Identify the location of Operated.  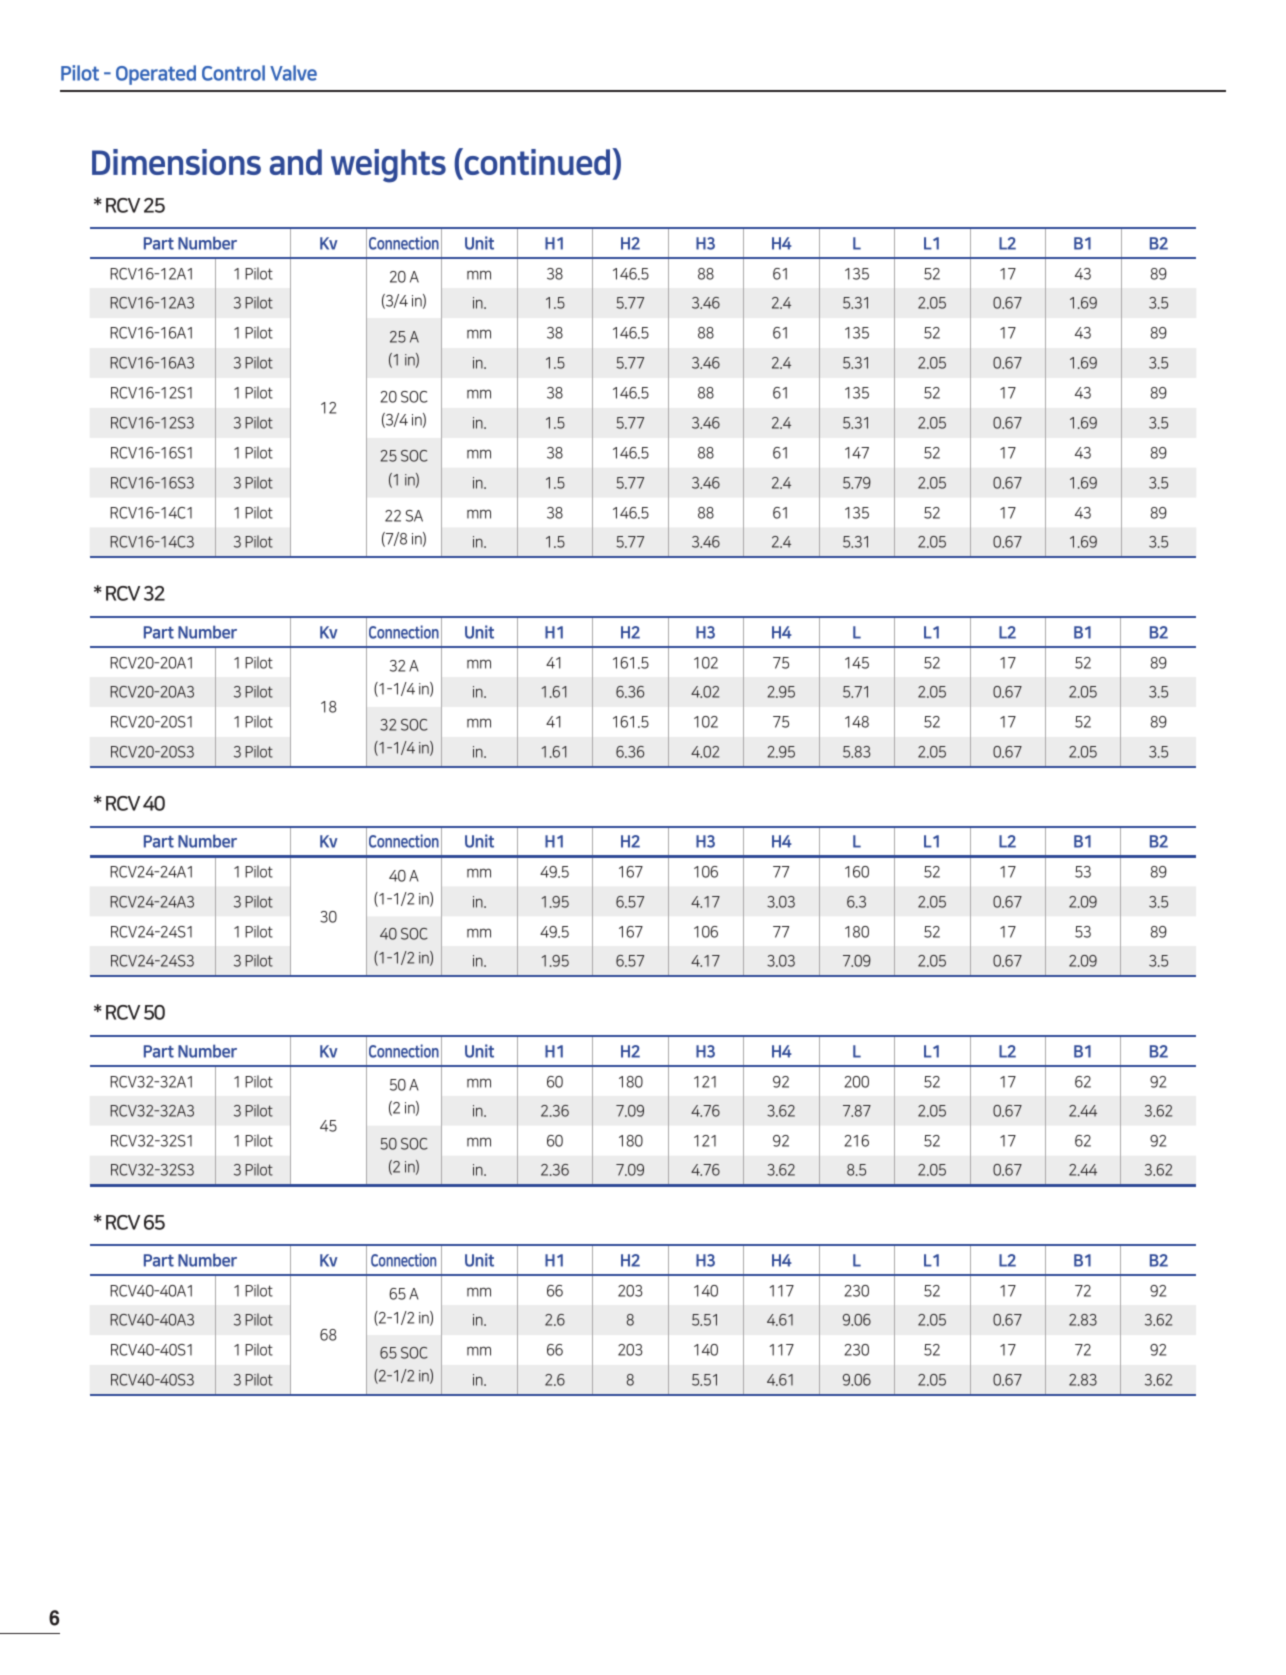
(156, 75).
